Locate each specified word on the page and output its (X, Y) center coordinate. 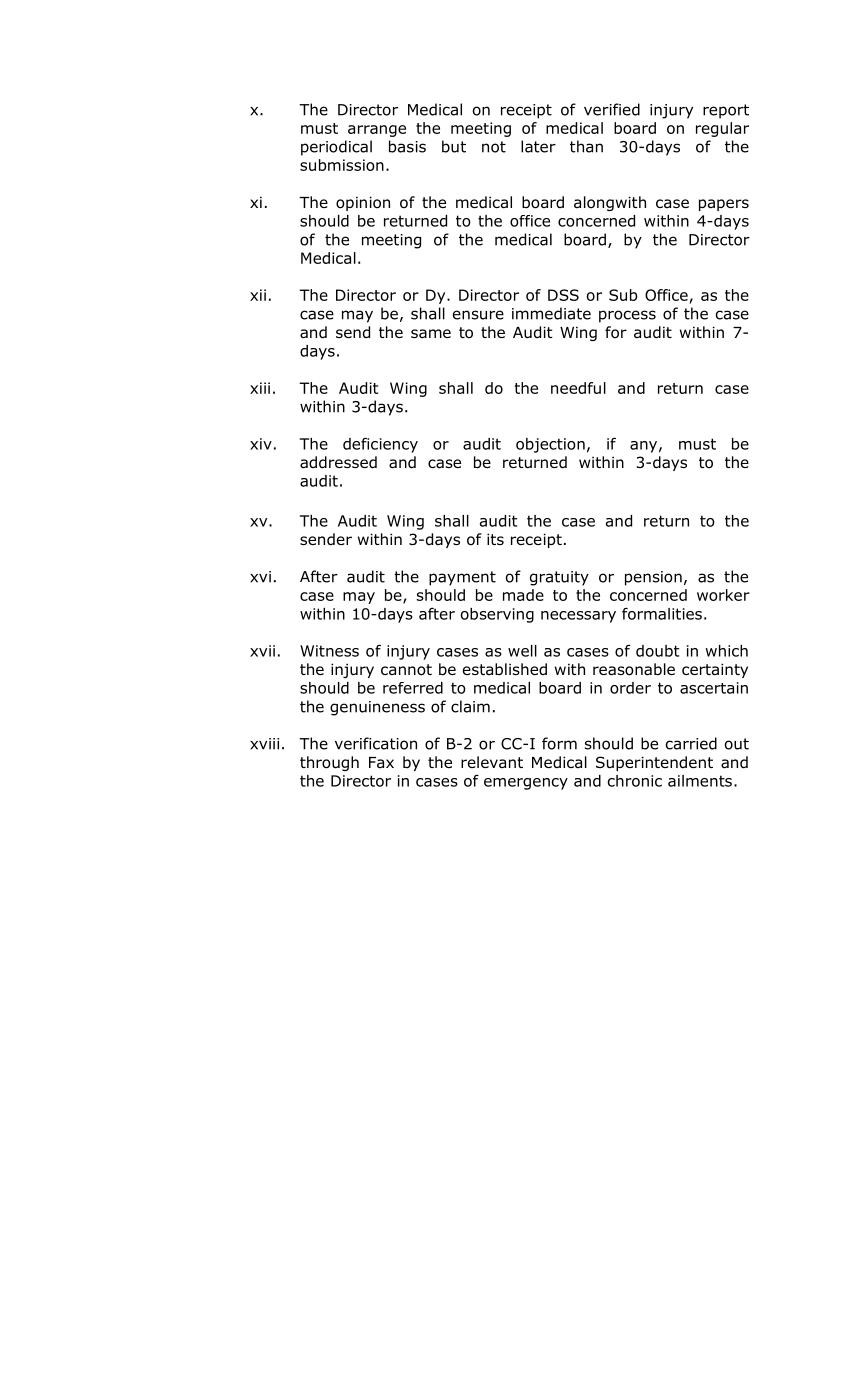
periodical (336, 148)
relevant (492, 762)
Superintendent (654, 763)
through (329, 763)
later (538, 146)
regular (722, 129)
